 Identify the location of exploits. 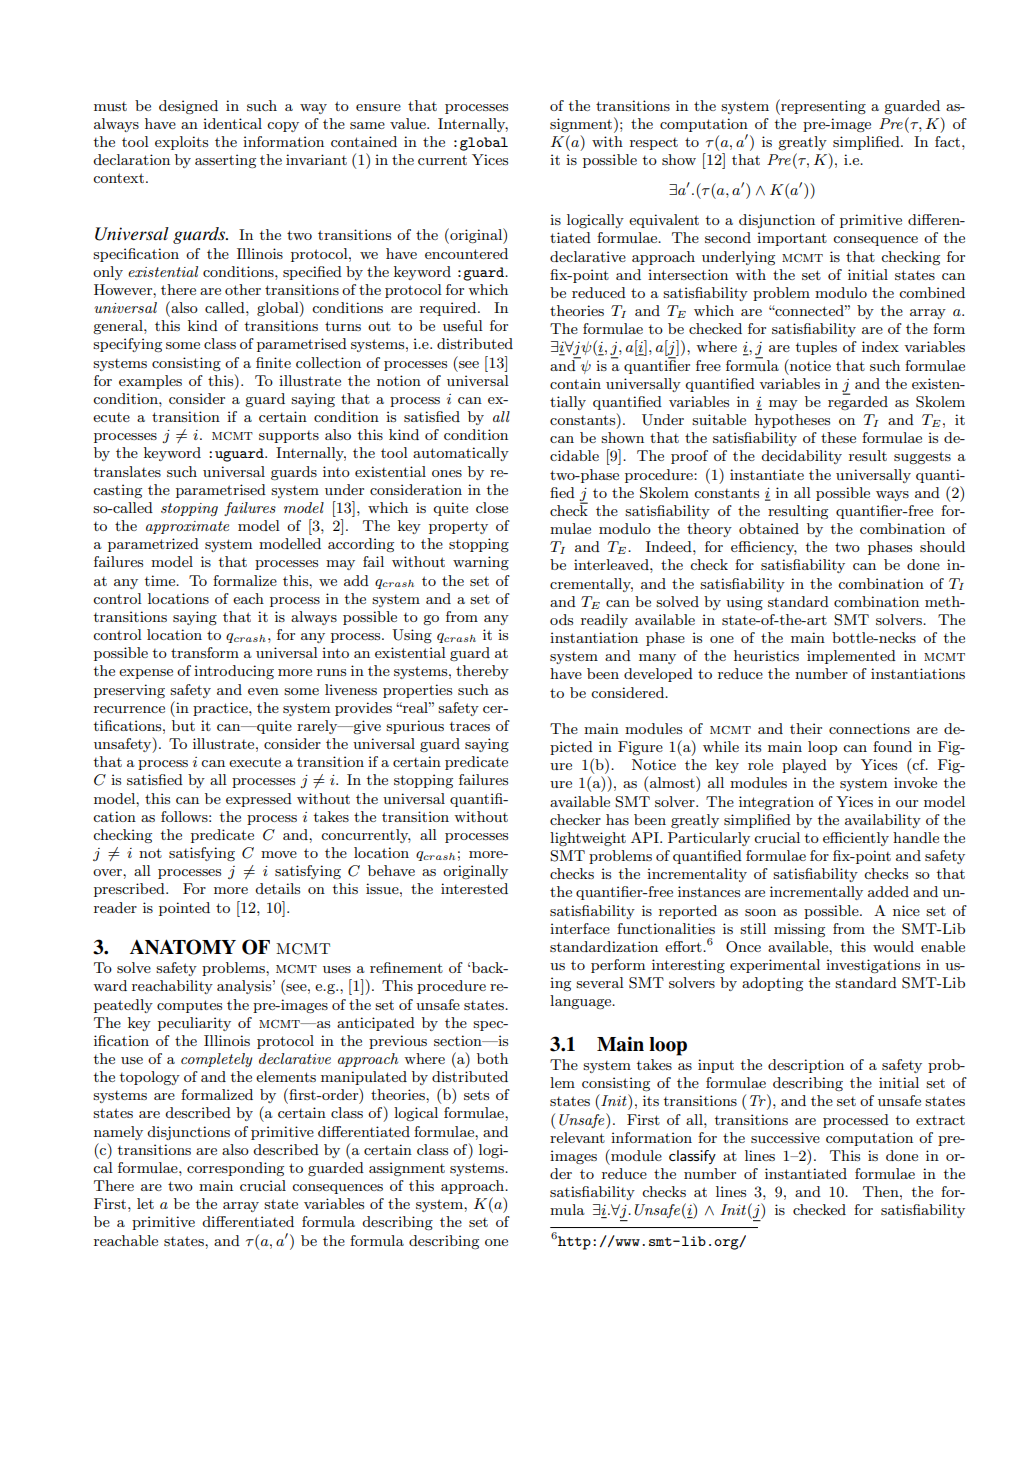
(181, 143).
